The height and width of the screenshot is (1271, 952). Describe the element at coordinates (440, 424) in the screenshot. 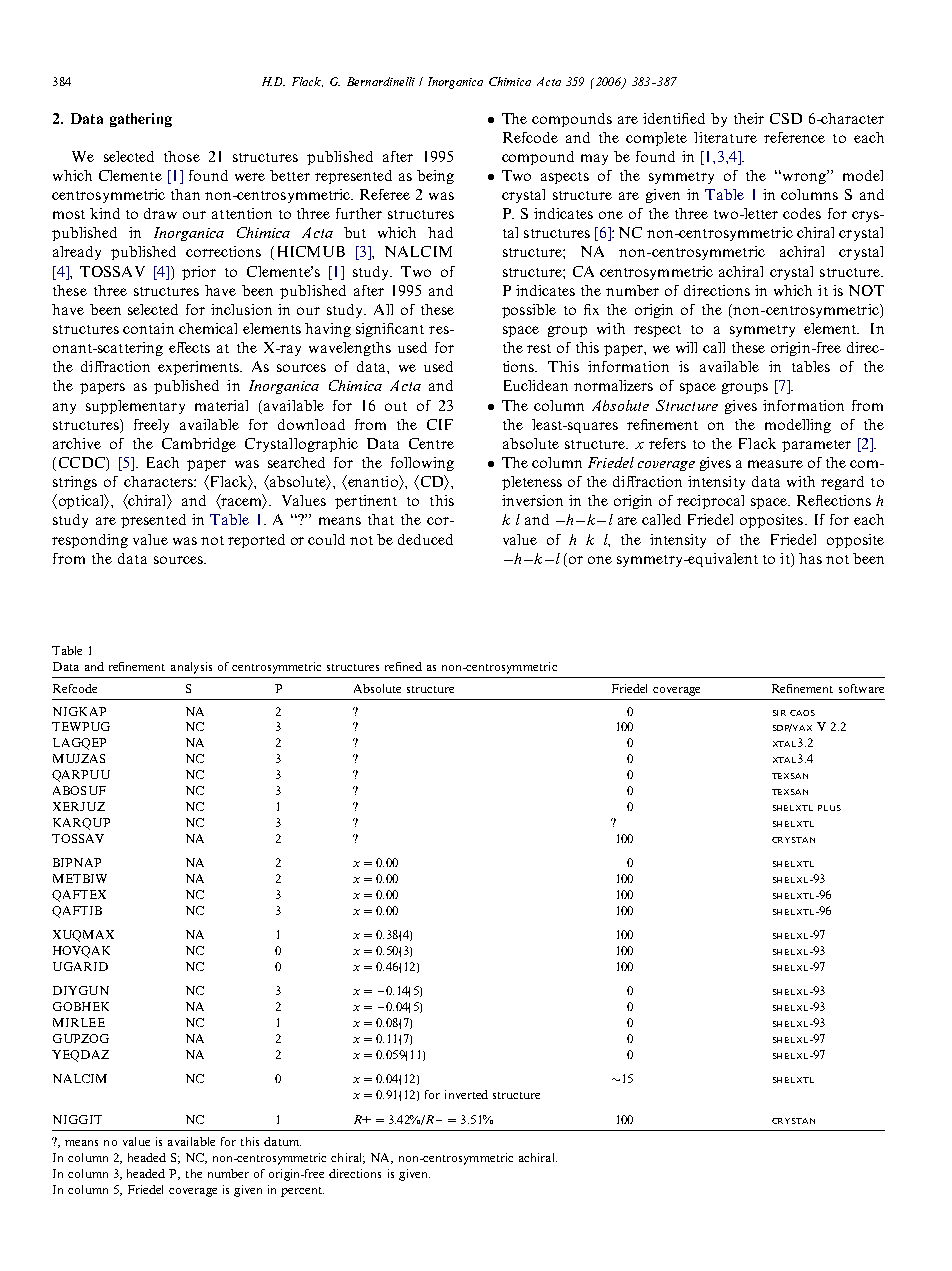

I see `CIF` at that location.
